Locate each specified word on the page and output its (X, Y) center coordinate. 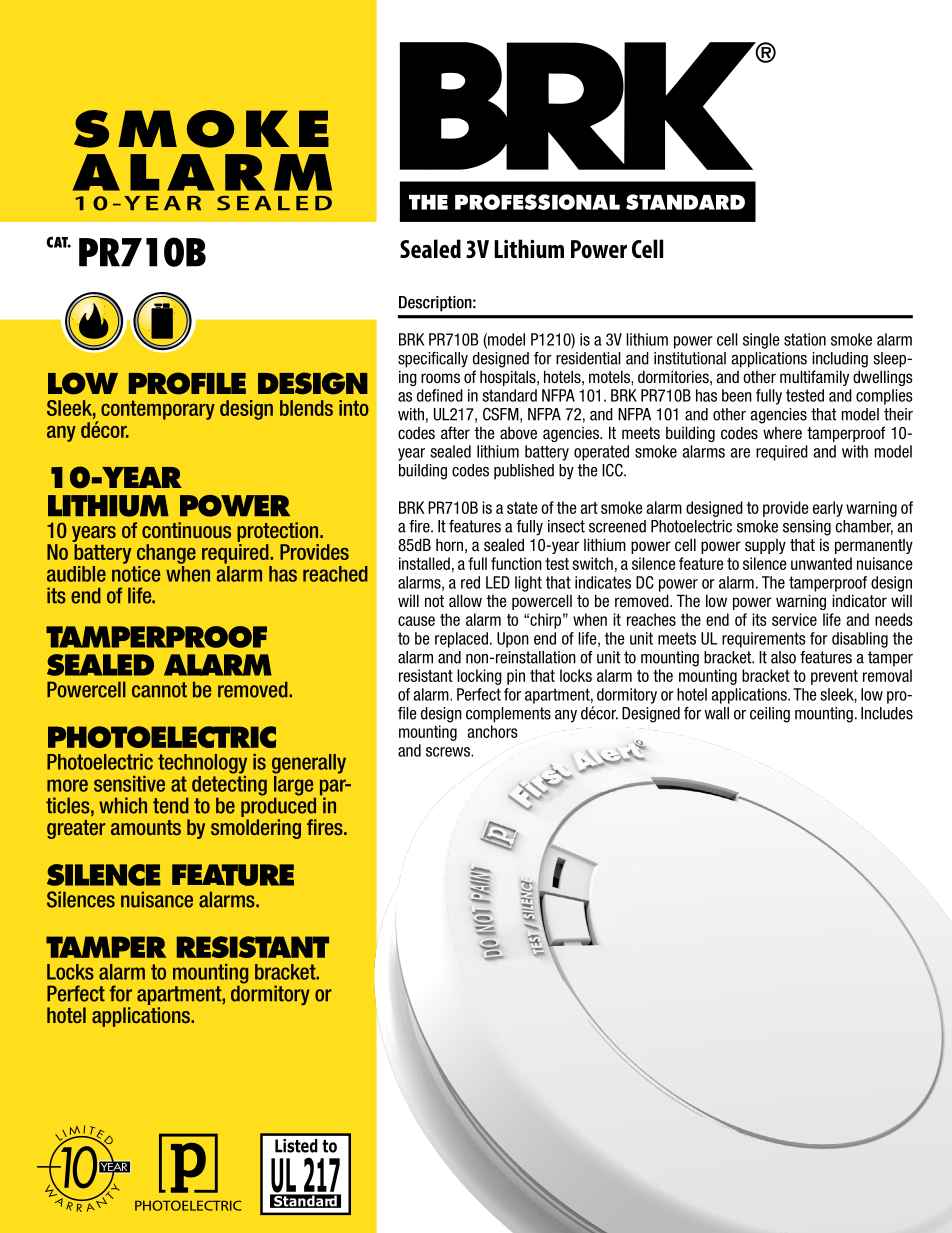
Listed (296, 1146)
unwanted (821, 563)
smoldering (256, 829)
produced (278, 806)
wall (716, 713)
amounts (146, 827)
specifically (433, 360)
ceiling (770, 715)
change (166, 554)
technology (202, 764)
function (516, 563)
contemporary (158, 410)
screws (449, 752)
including (840, 360)
